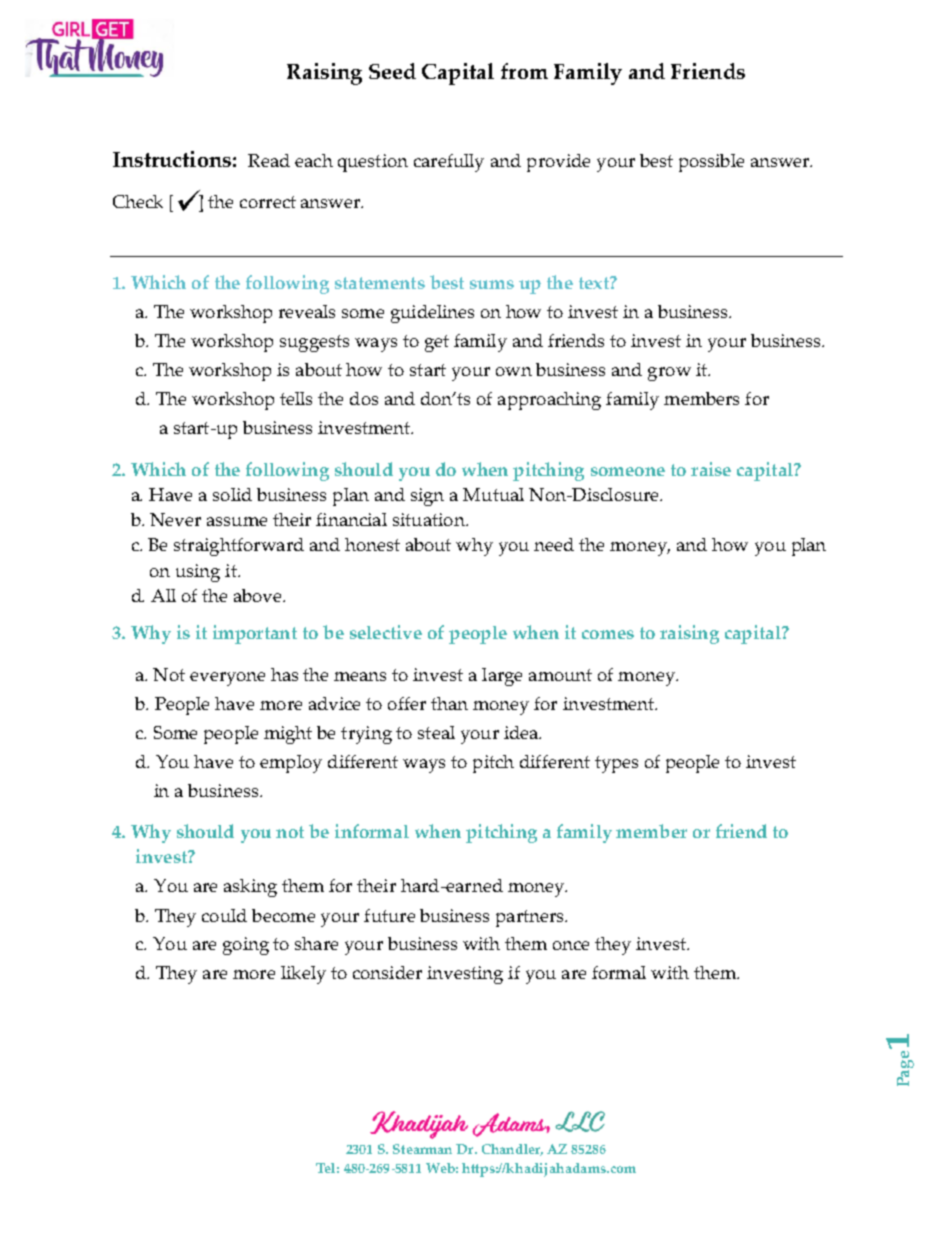 The width and height of the screenshot is (952, 1233). Describe the element at coordinates (392, 71) in the screenshot. I see `Seed` at that location.
